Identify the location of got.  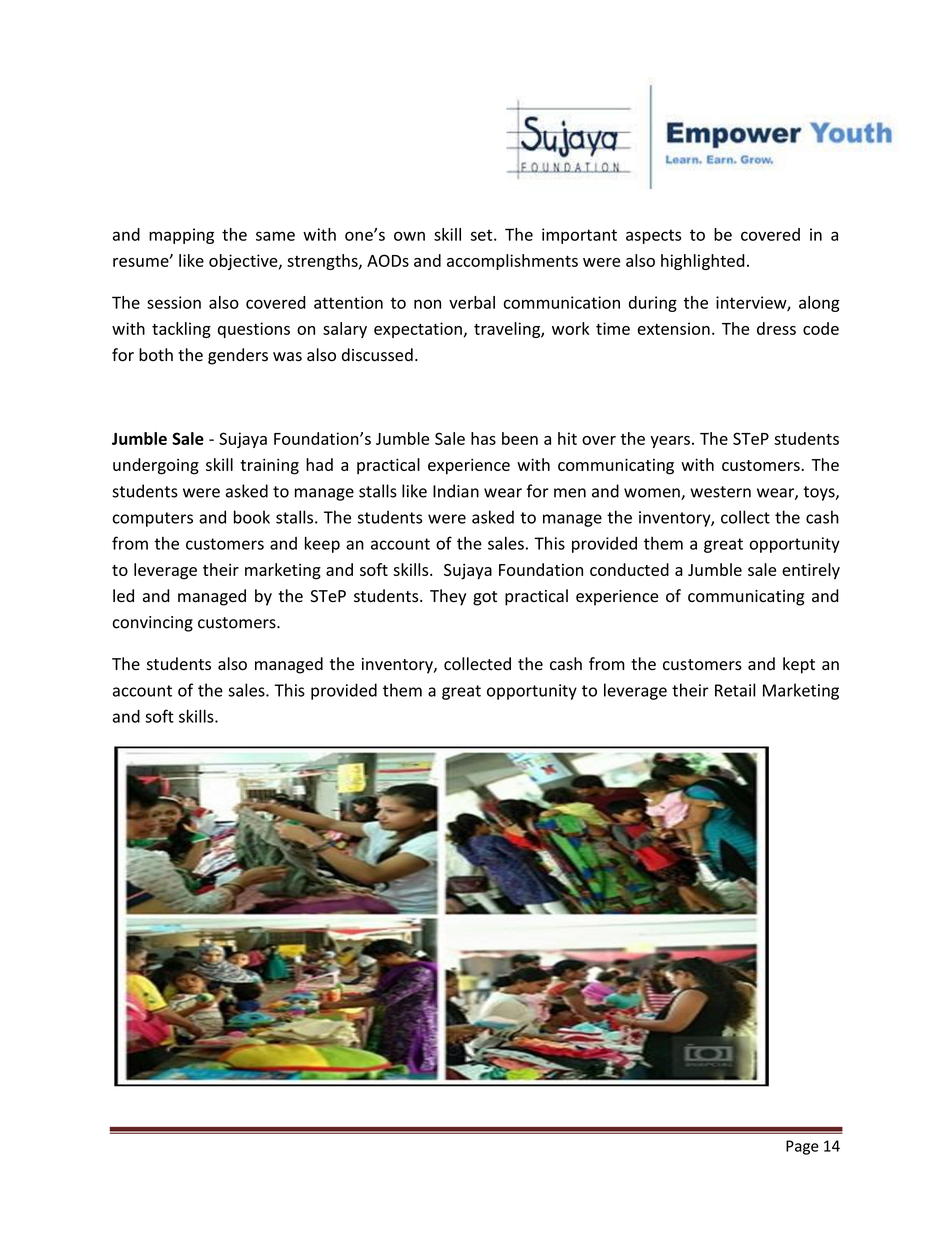
(485, 598).
